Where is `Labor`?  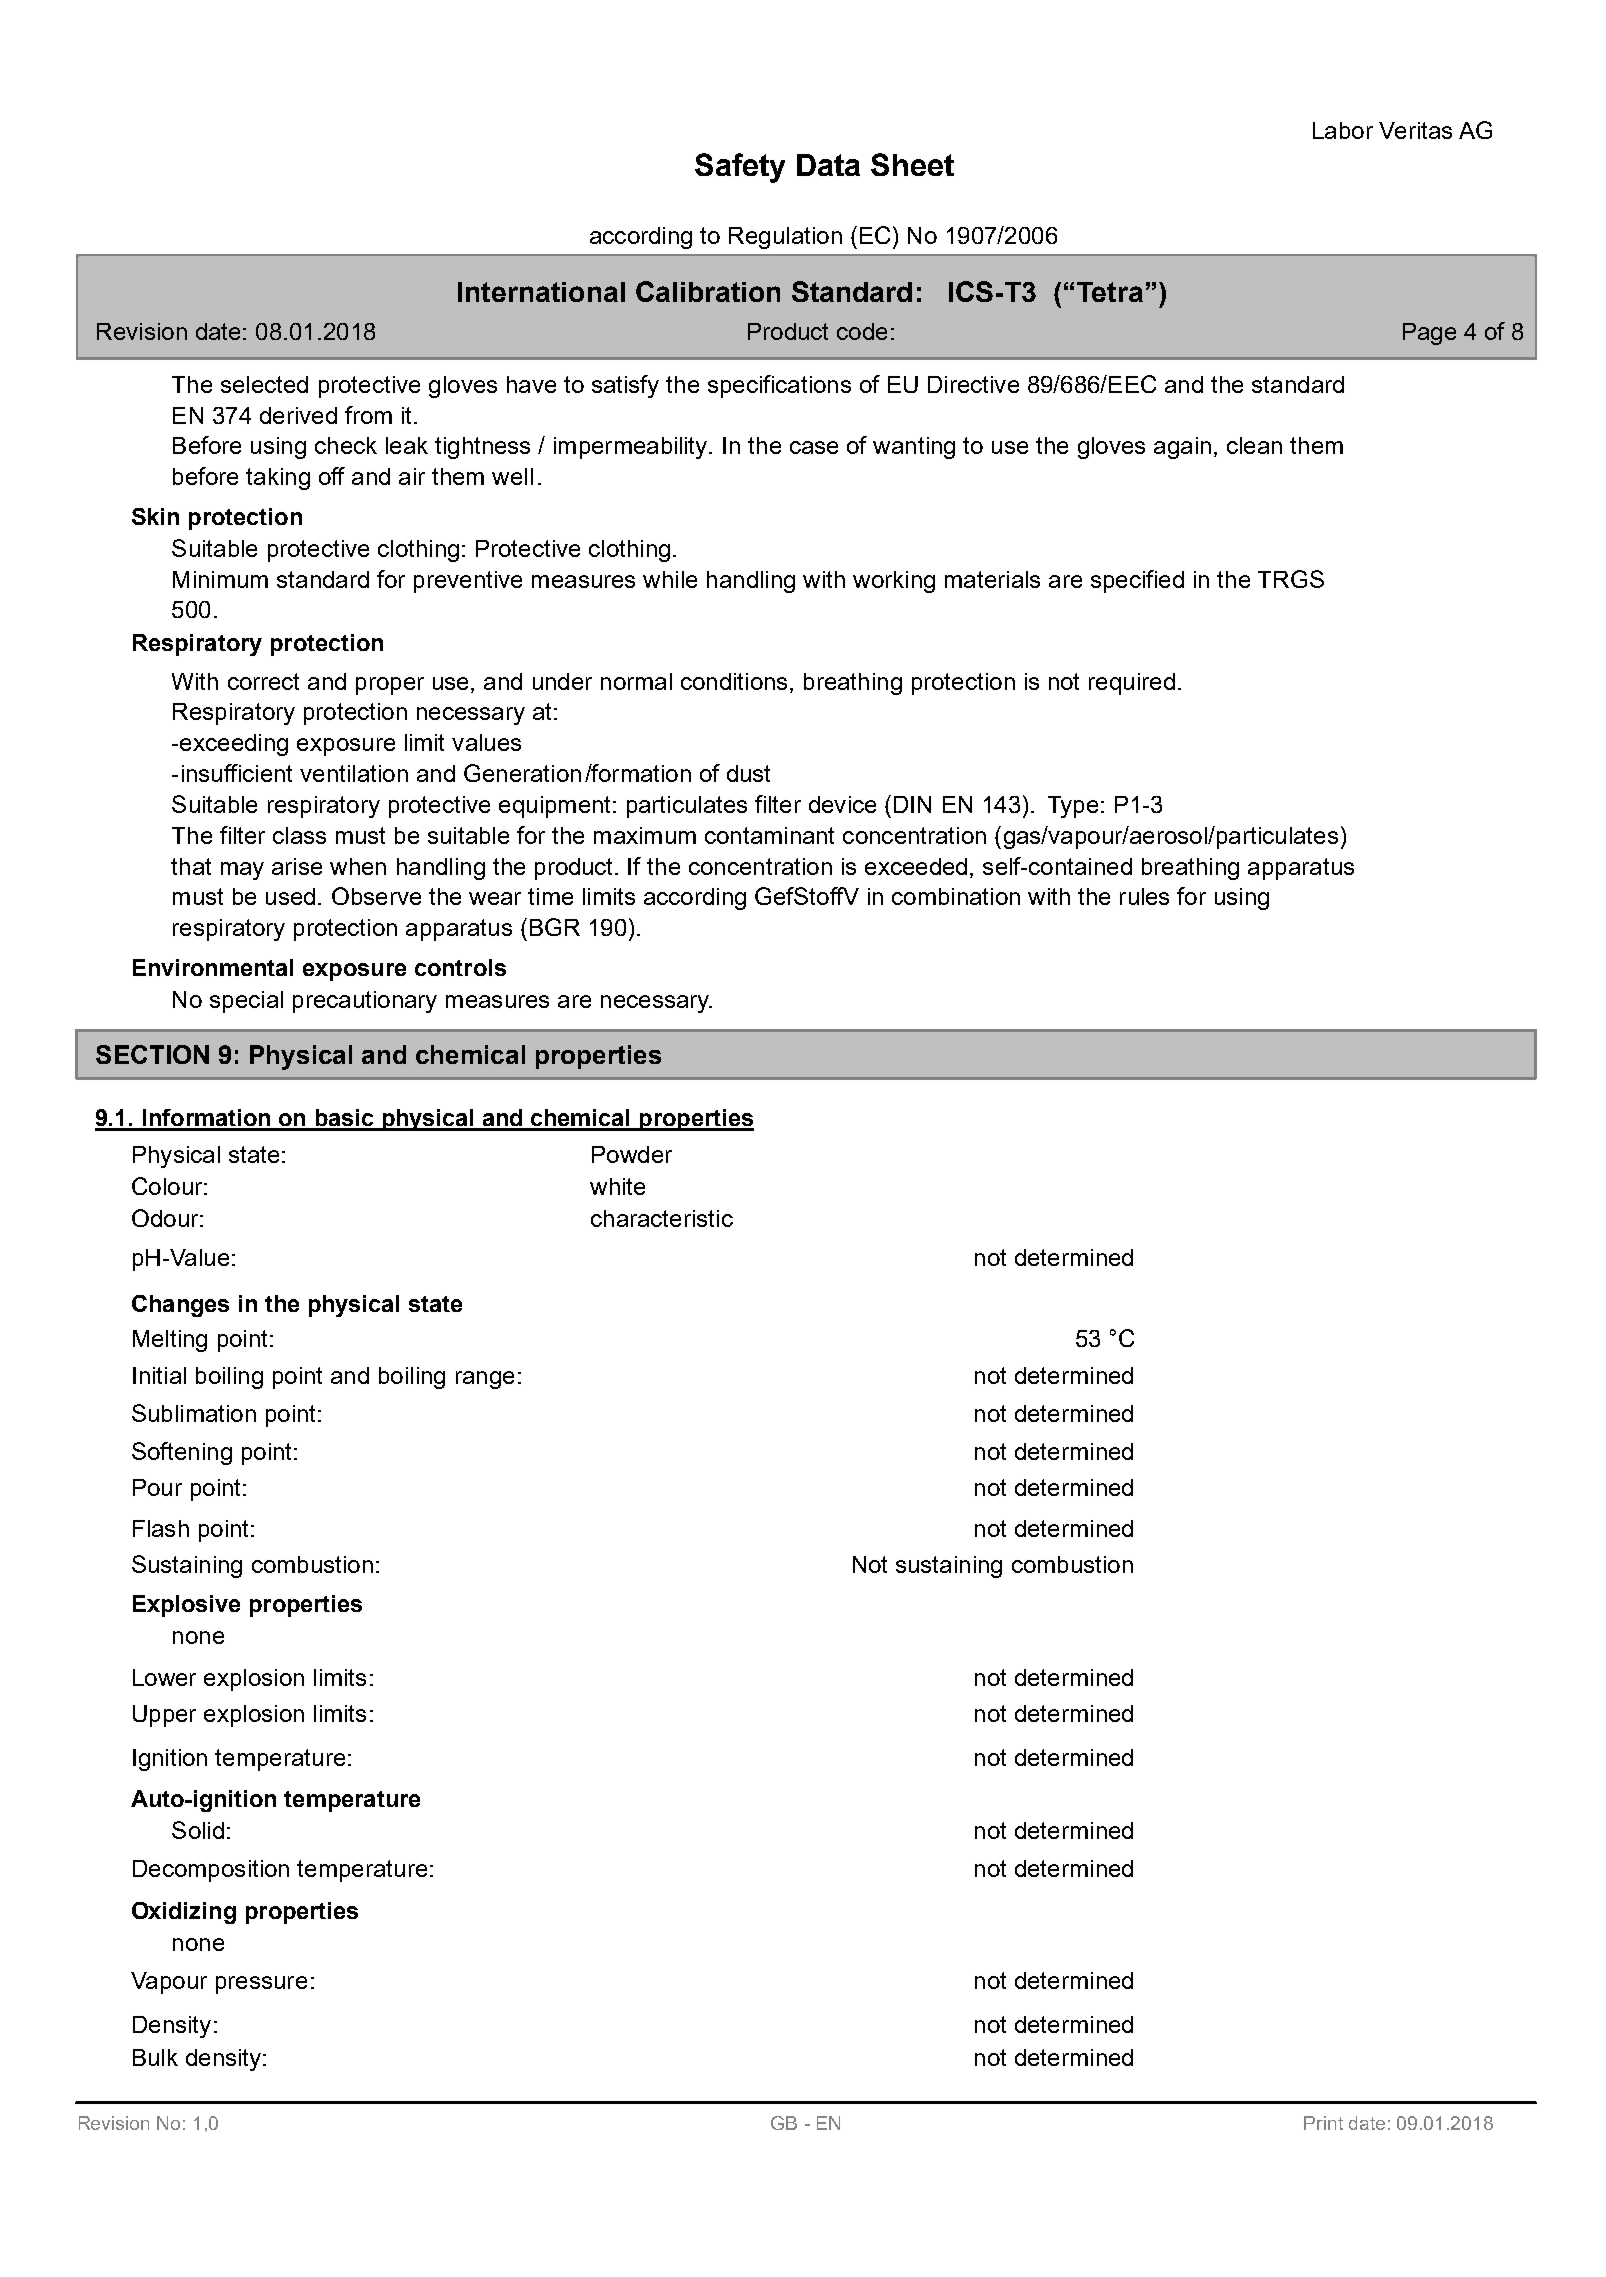
Labor is located at coordinates (1343, 130).
